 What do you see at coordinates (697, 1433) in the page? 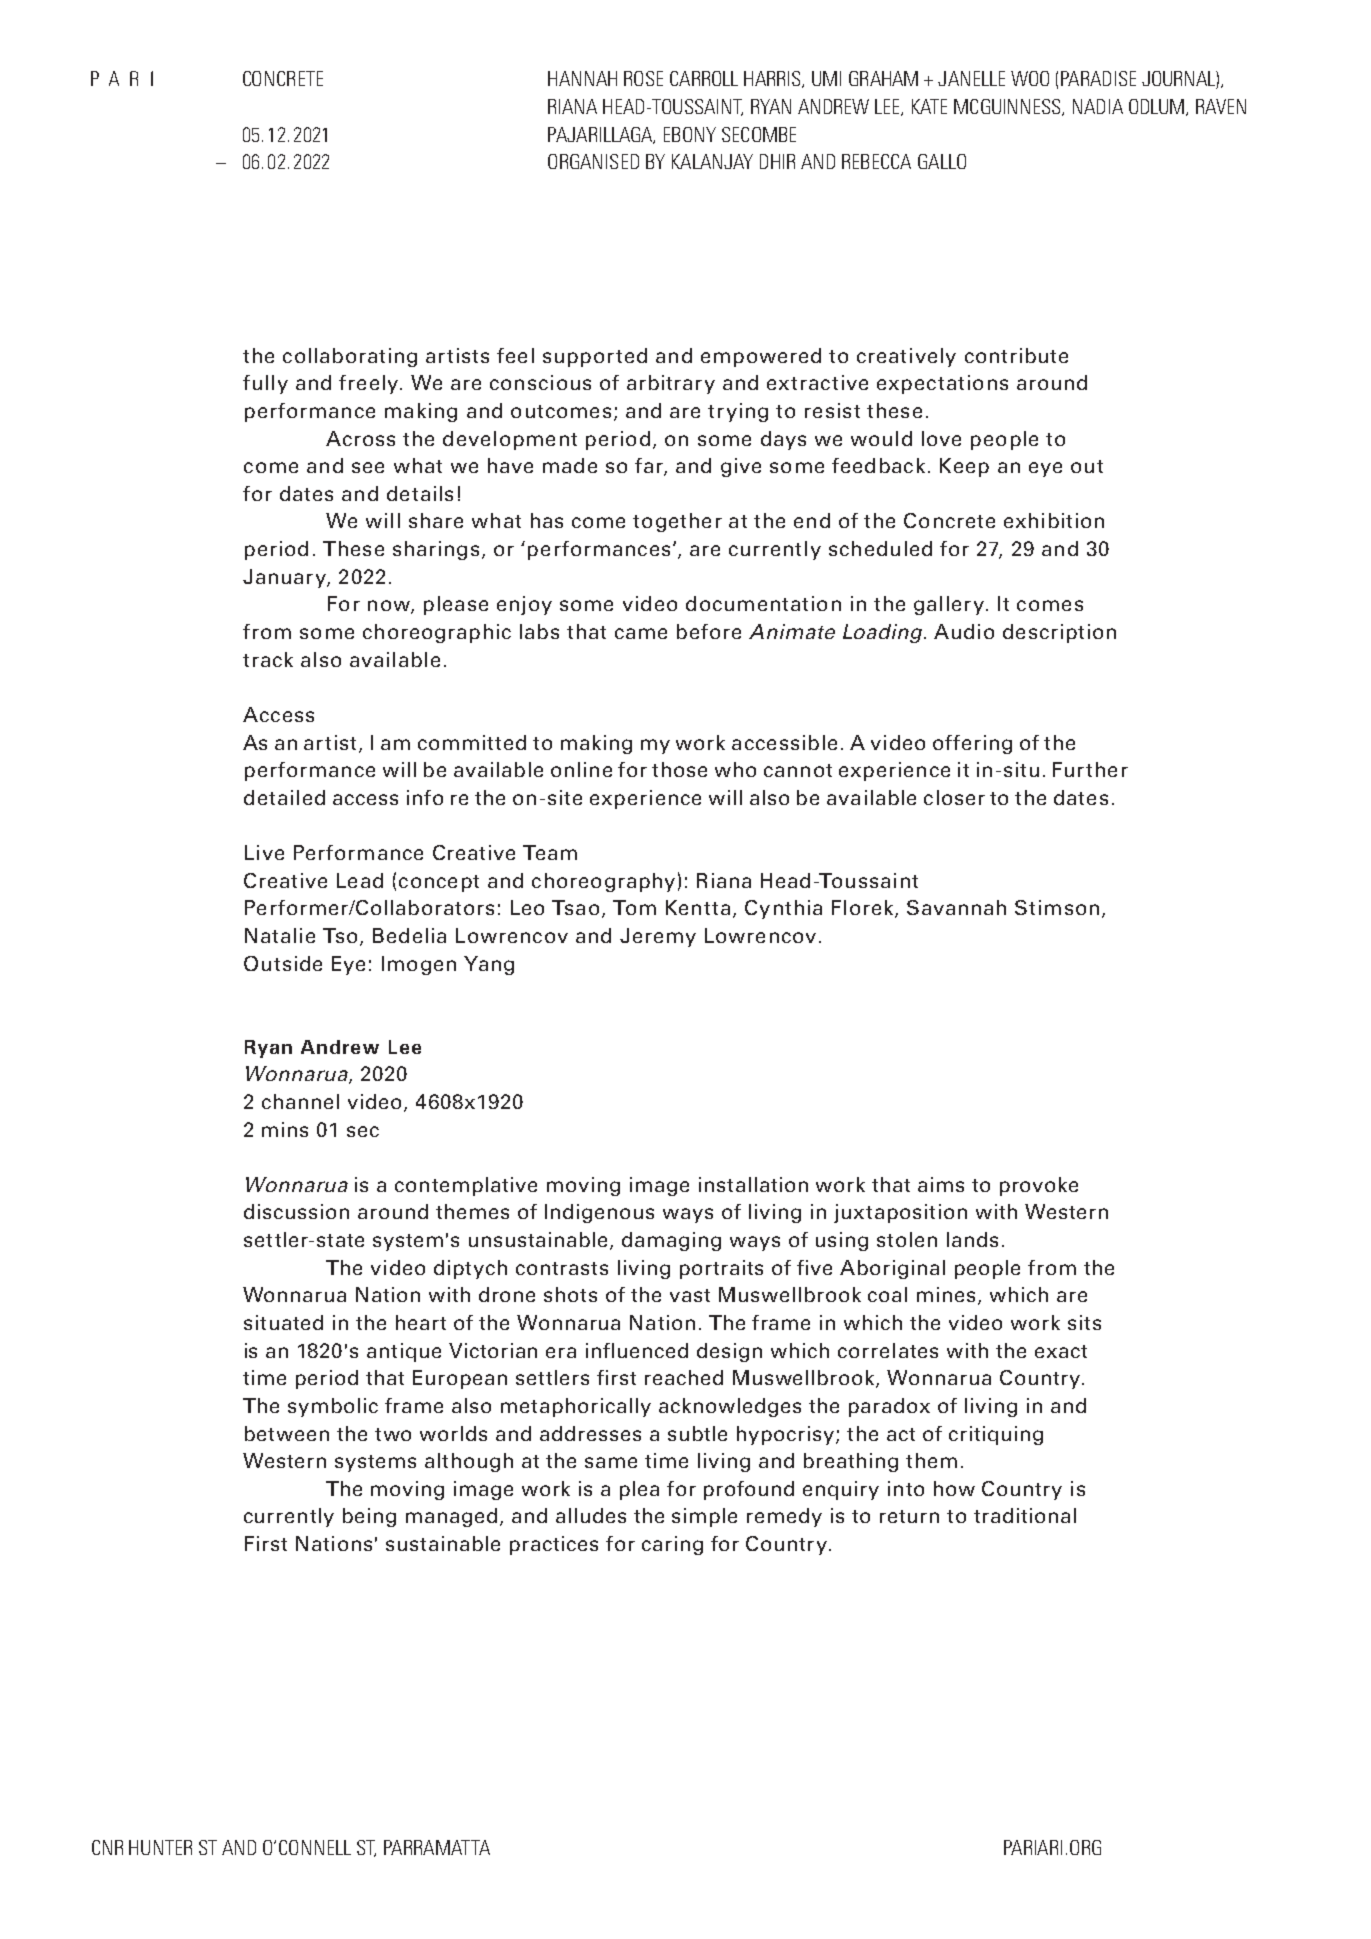
I see `subtle` at bounding box center [697, 1433].
